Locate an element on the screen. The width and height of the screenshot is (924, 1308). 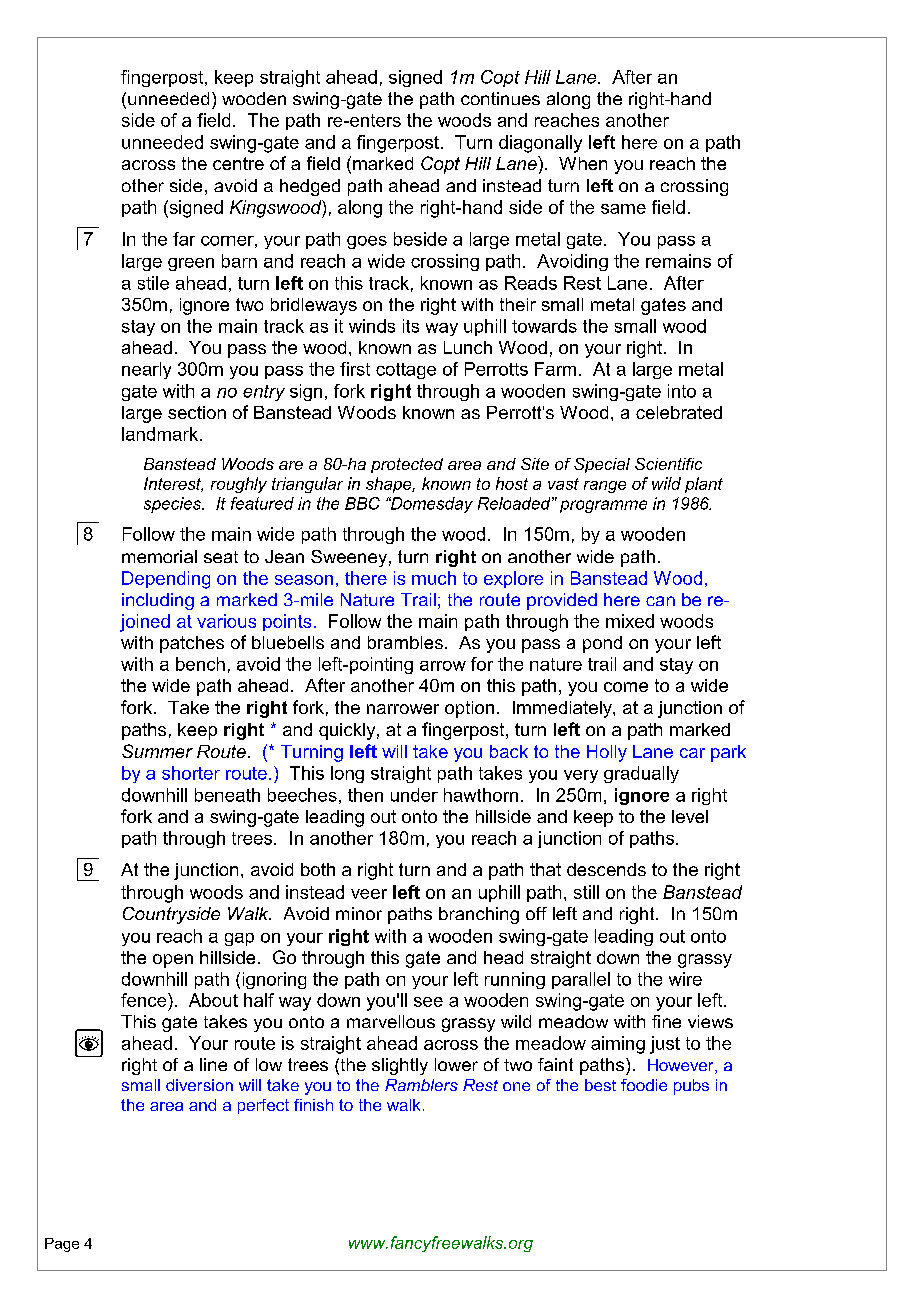
finish is located at coordinates (313, 1105).
